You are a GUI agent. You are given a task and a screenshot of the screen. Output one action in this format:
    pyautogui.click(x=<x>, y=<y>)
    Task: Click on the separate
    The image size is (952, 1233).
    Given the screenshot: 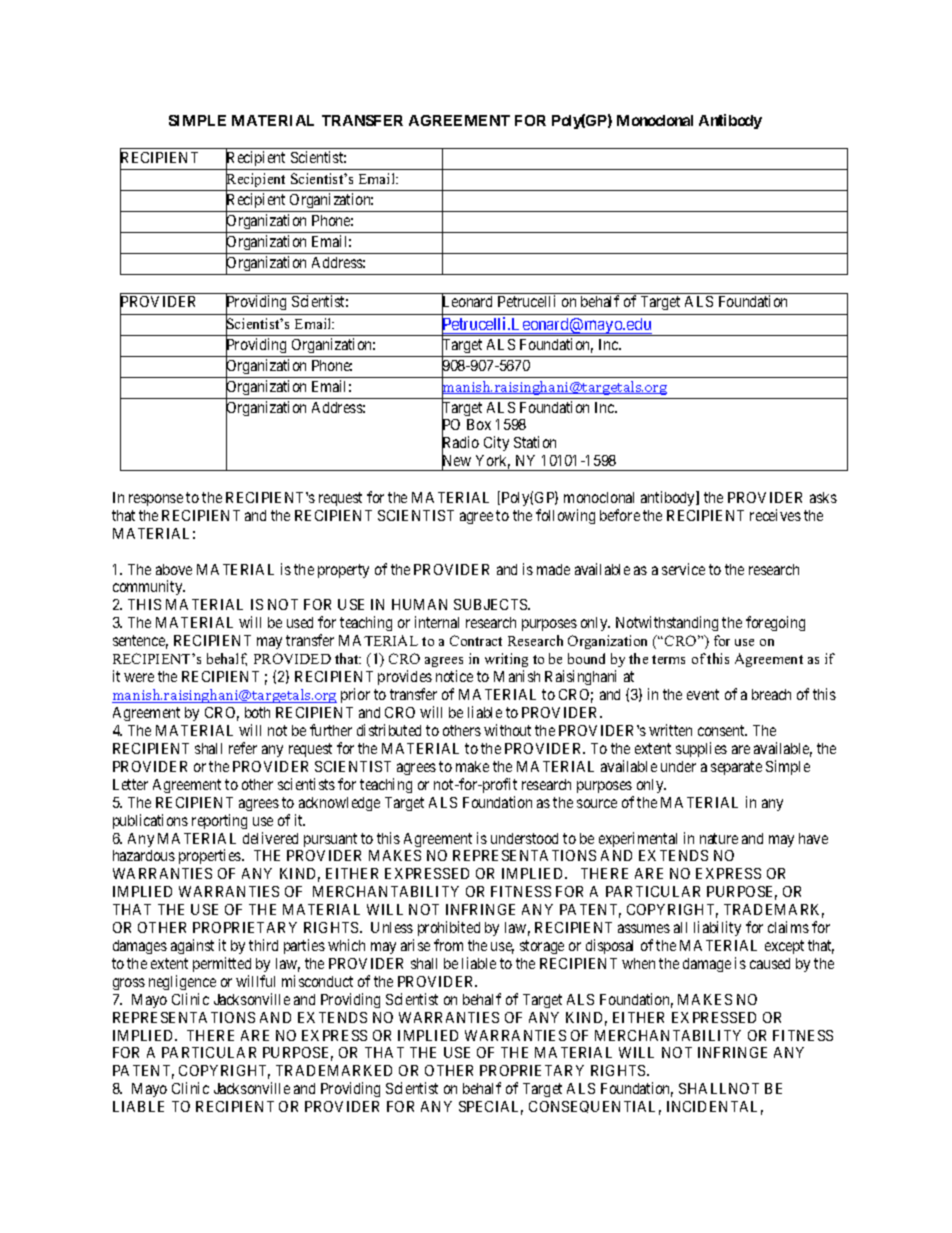 What is the action you would take?
    pyautogui.click(x=736, y=768)
